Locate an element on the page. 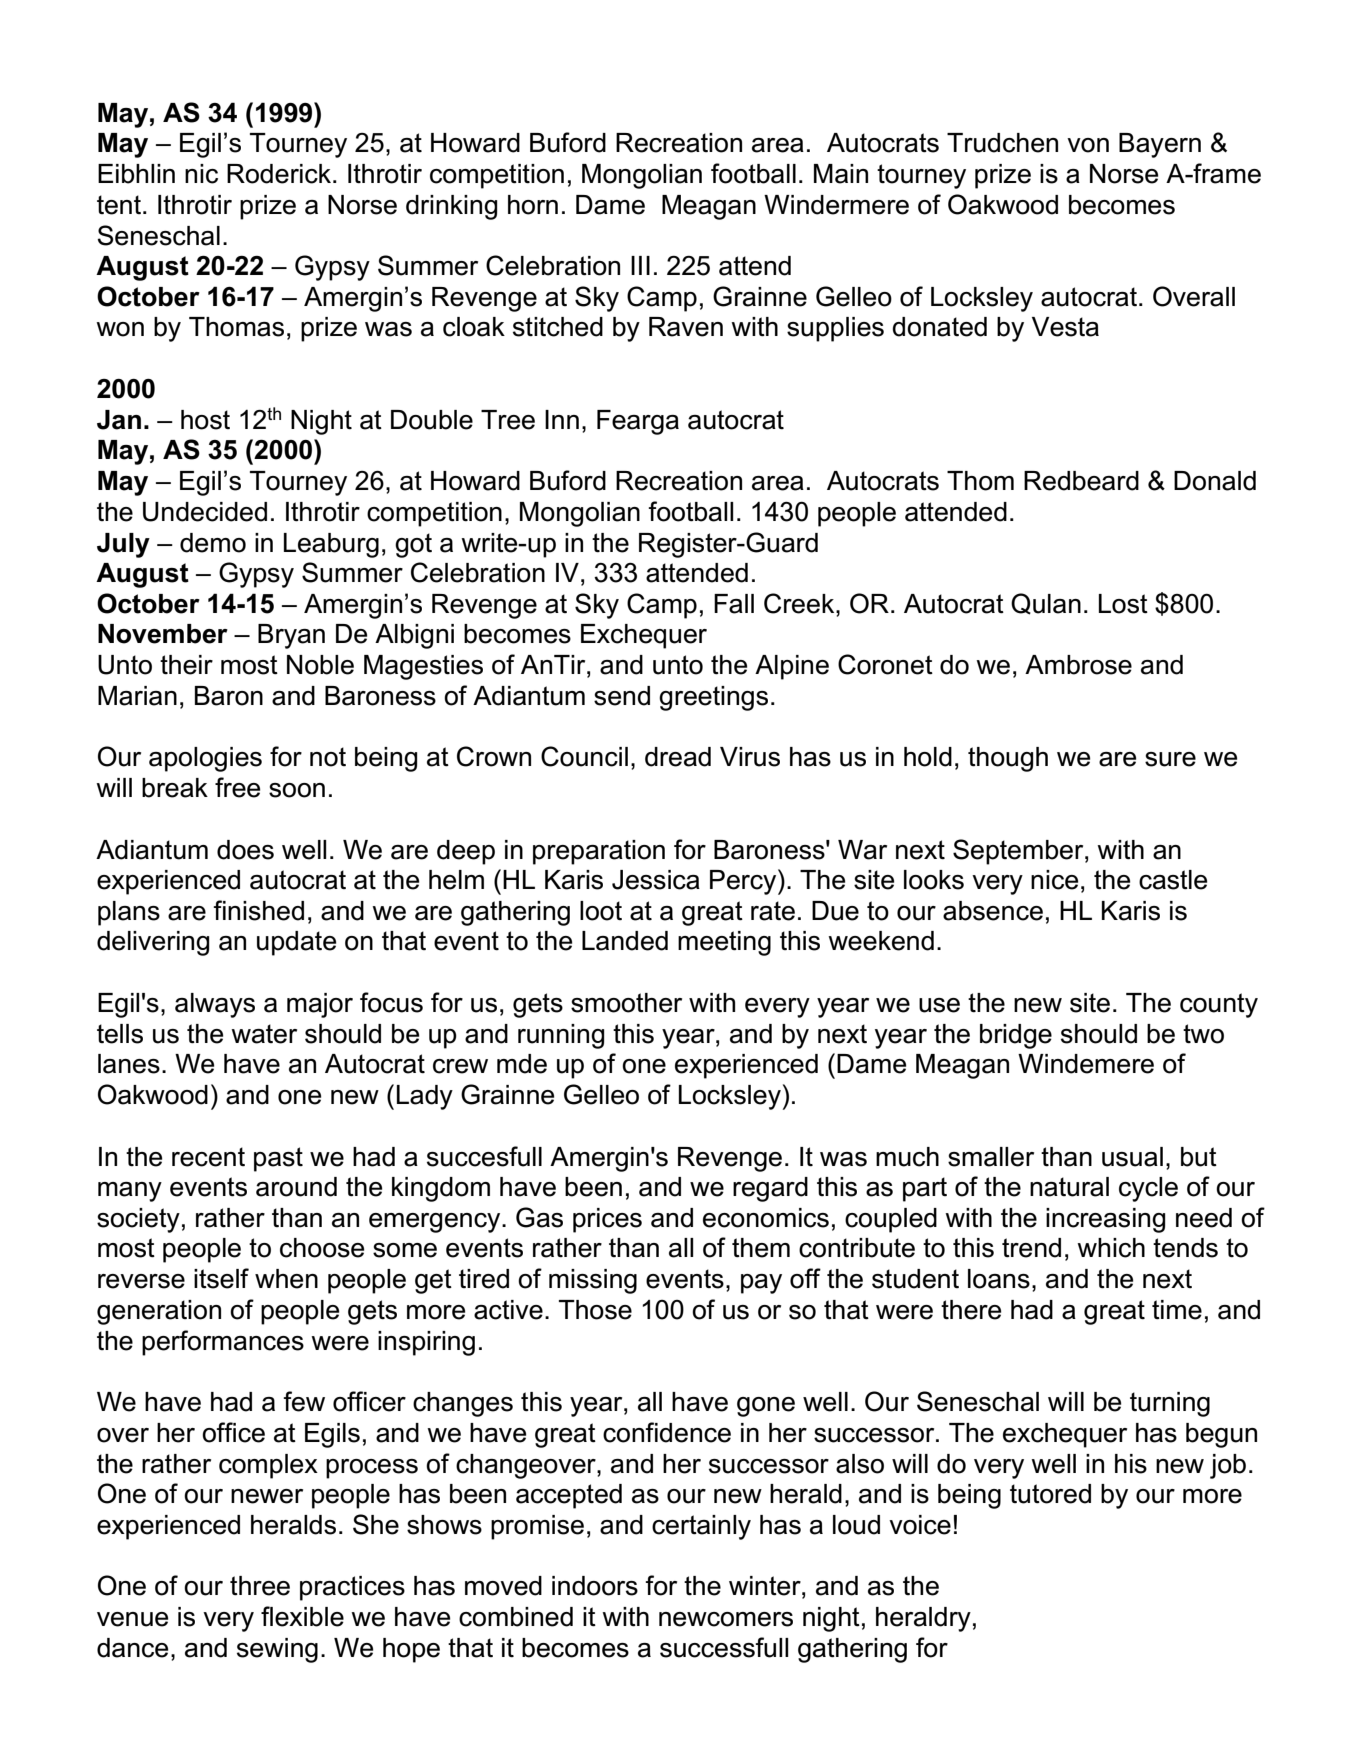 The width and height of the page is (1362, 1762). nice is located at coordinates (1054, 880).
